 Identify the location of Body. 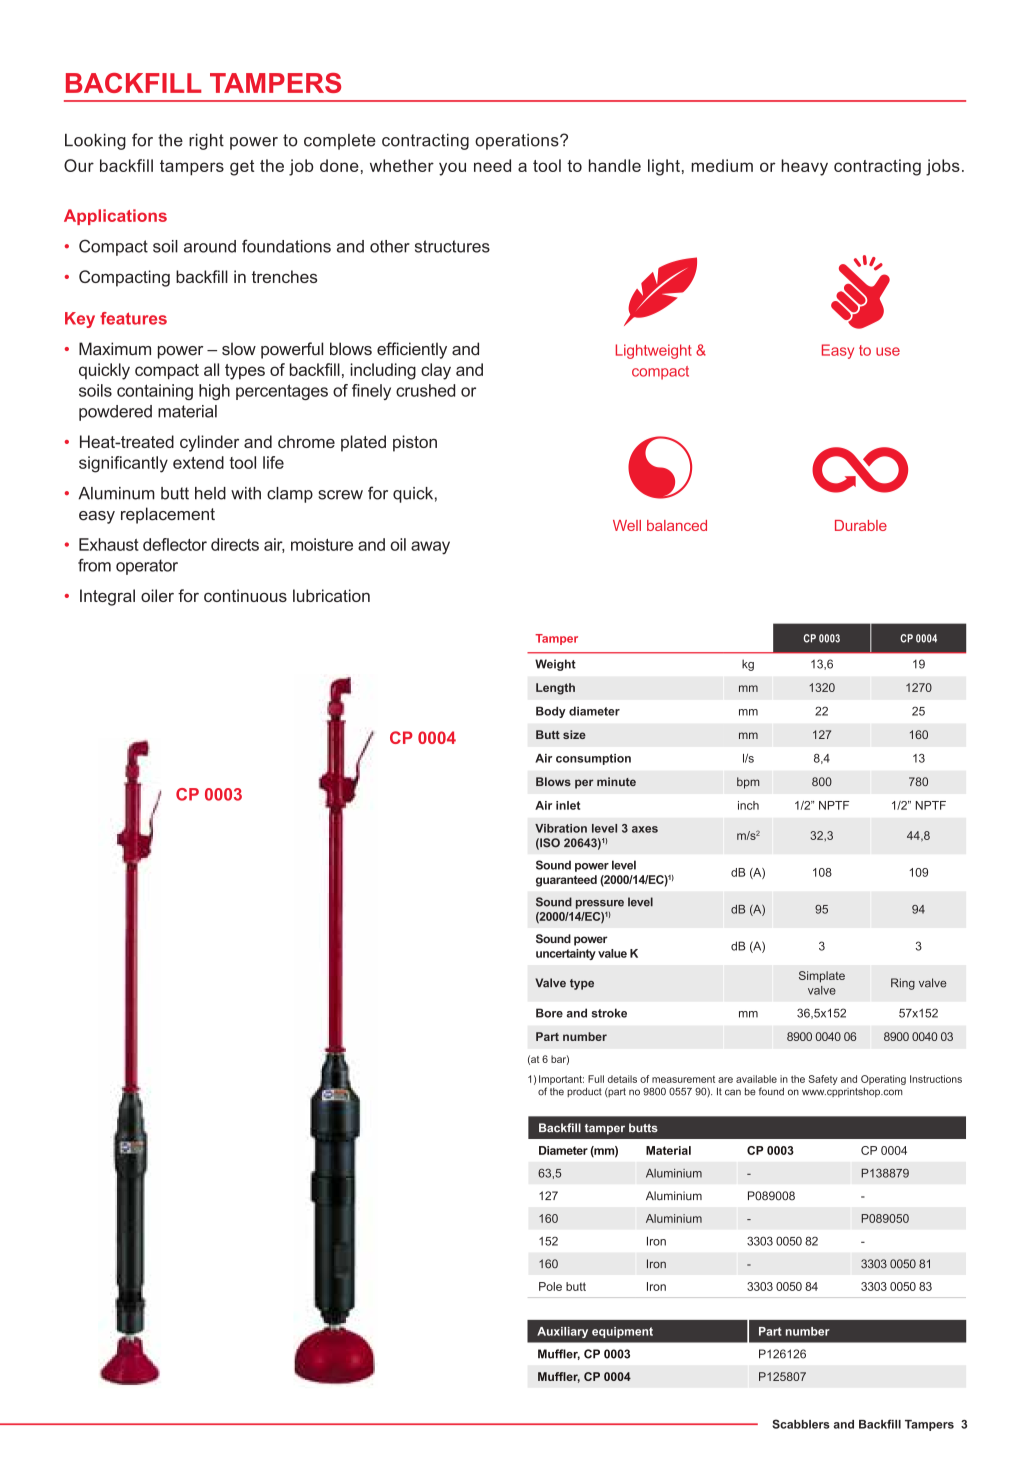
(551, 712).
